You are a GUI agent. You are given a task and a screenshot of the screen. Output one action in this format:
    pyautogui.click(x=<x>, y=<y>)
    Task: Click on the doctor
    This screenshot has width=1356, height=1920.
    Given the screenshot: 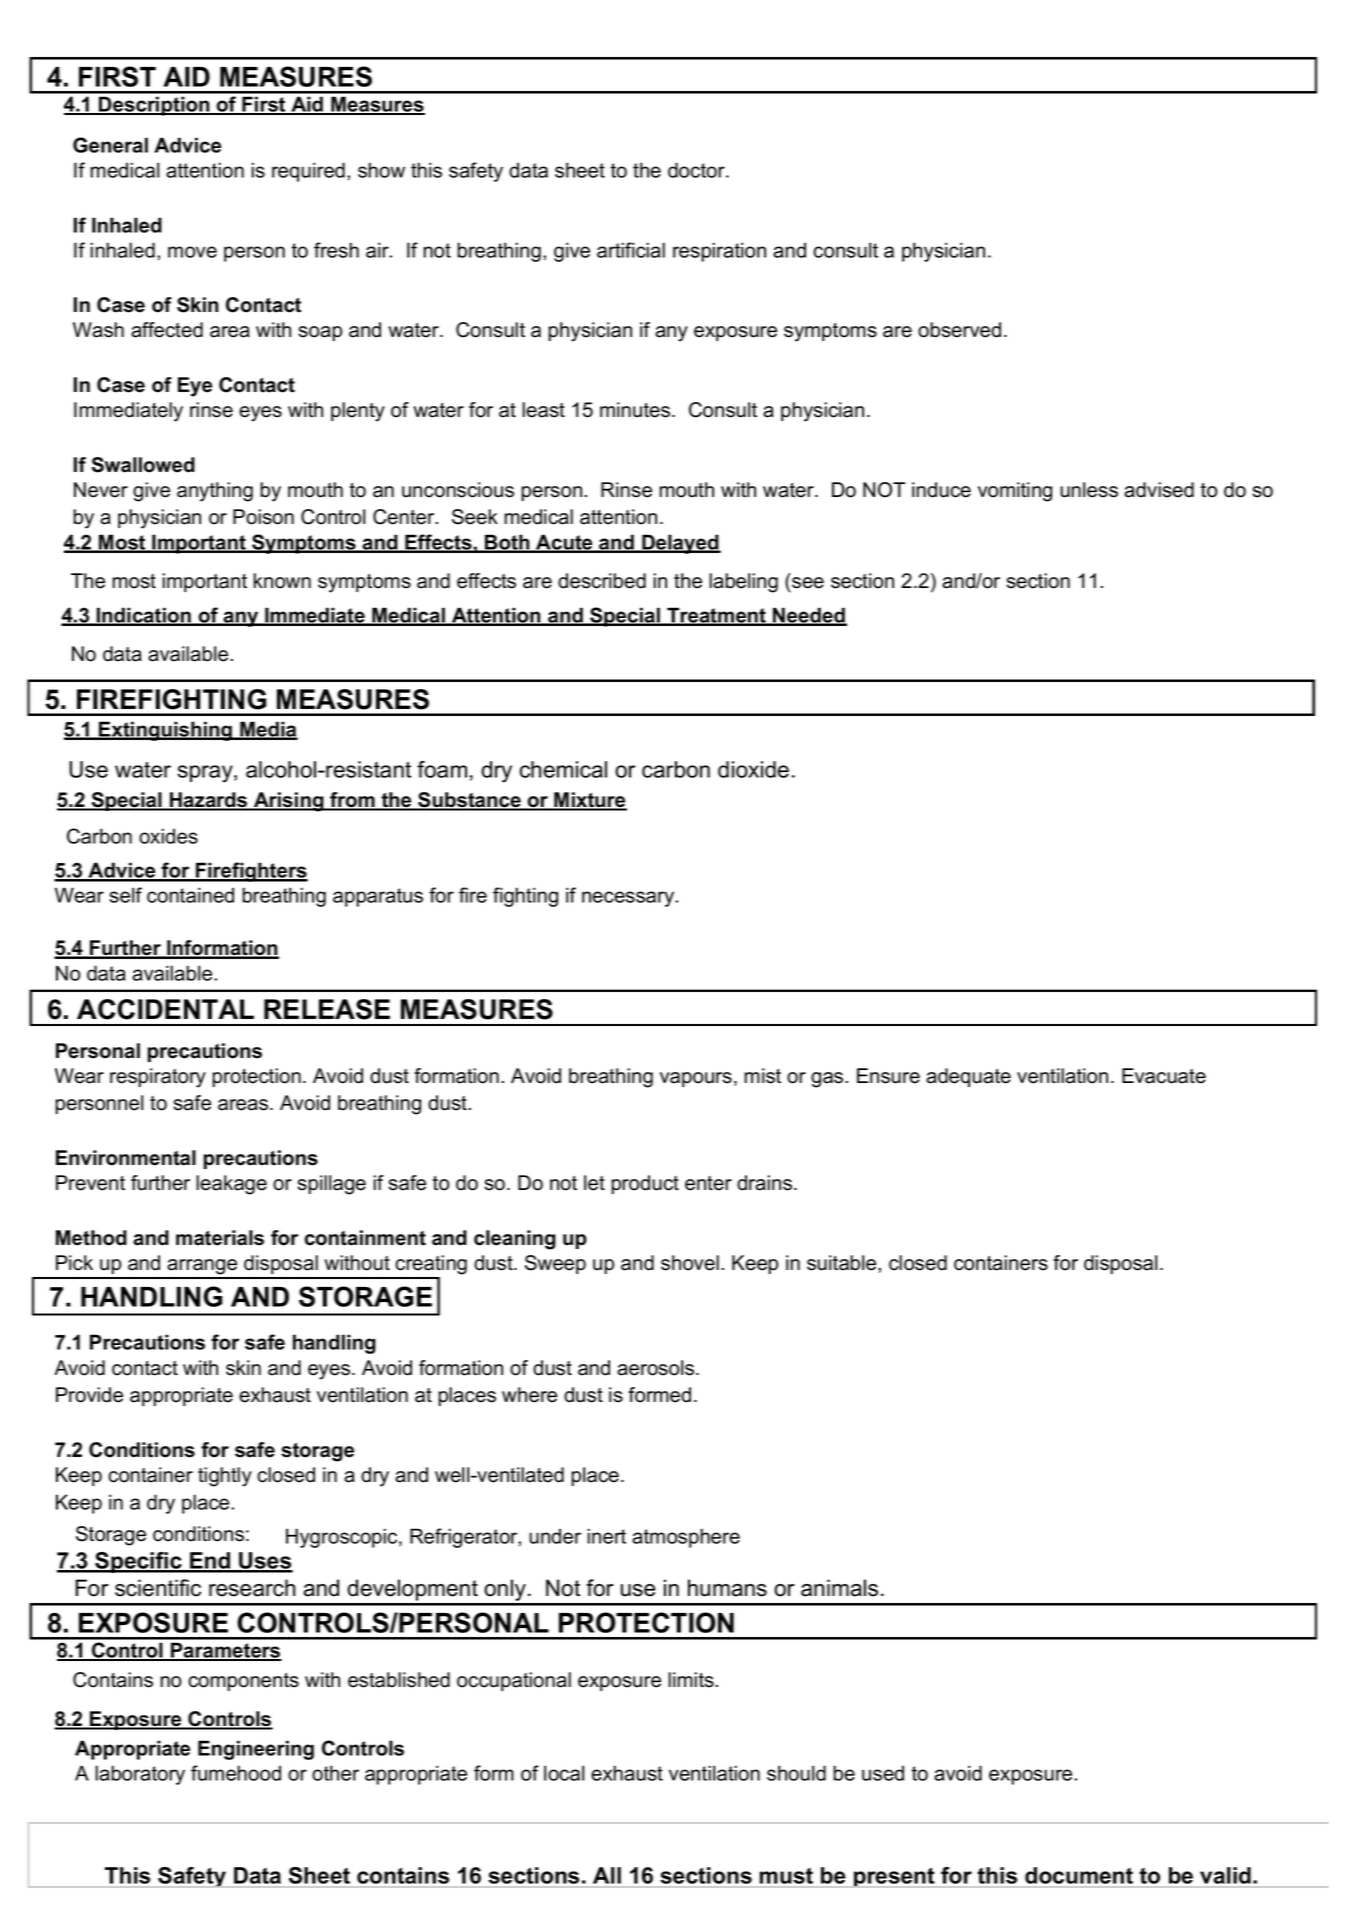 What is the action you would take?
    pyautogui.click(x=697, y=170)
